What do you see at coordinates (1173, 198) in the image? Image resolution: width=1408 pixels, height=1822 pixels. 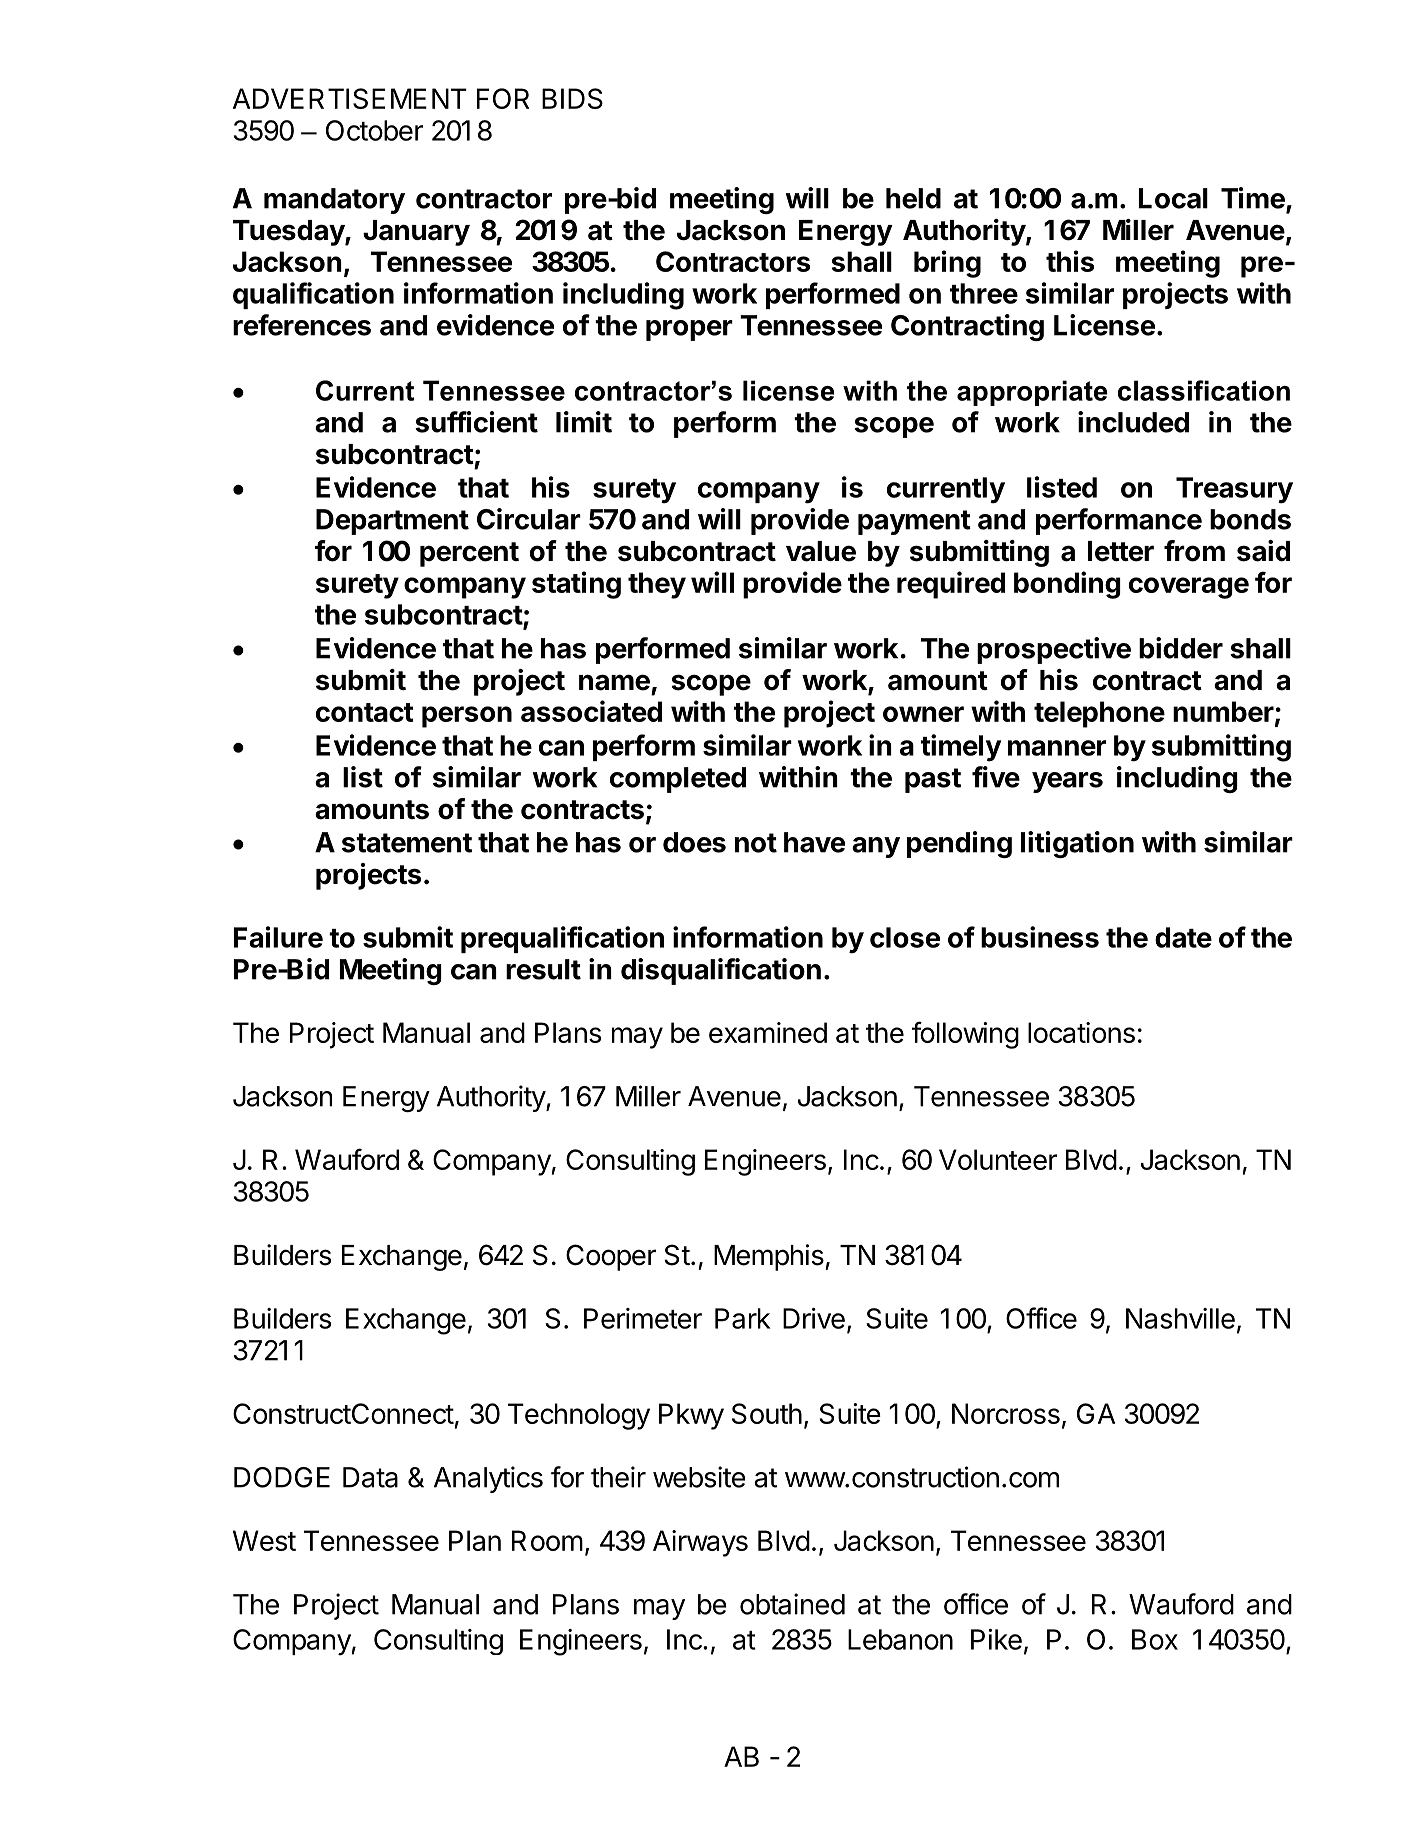 I see `Local` at bounding box center [1173, 198].
